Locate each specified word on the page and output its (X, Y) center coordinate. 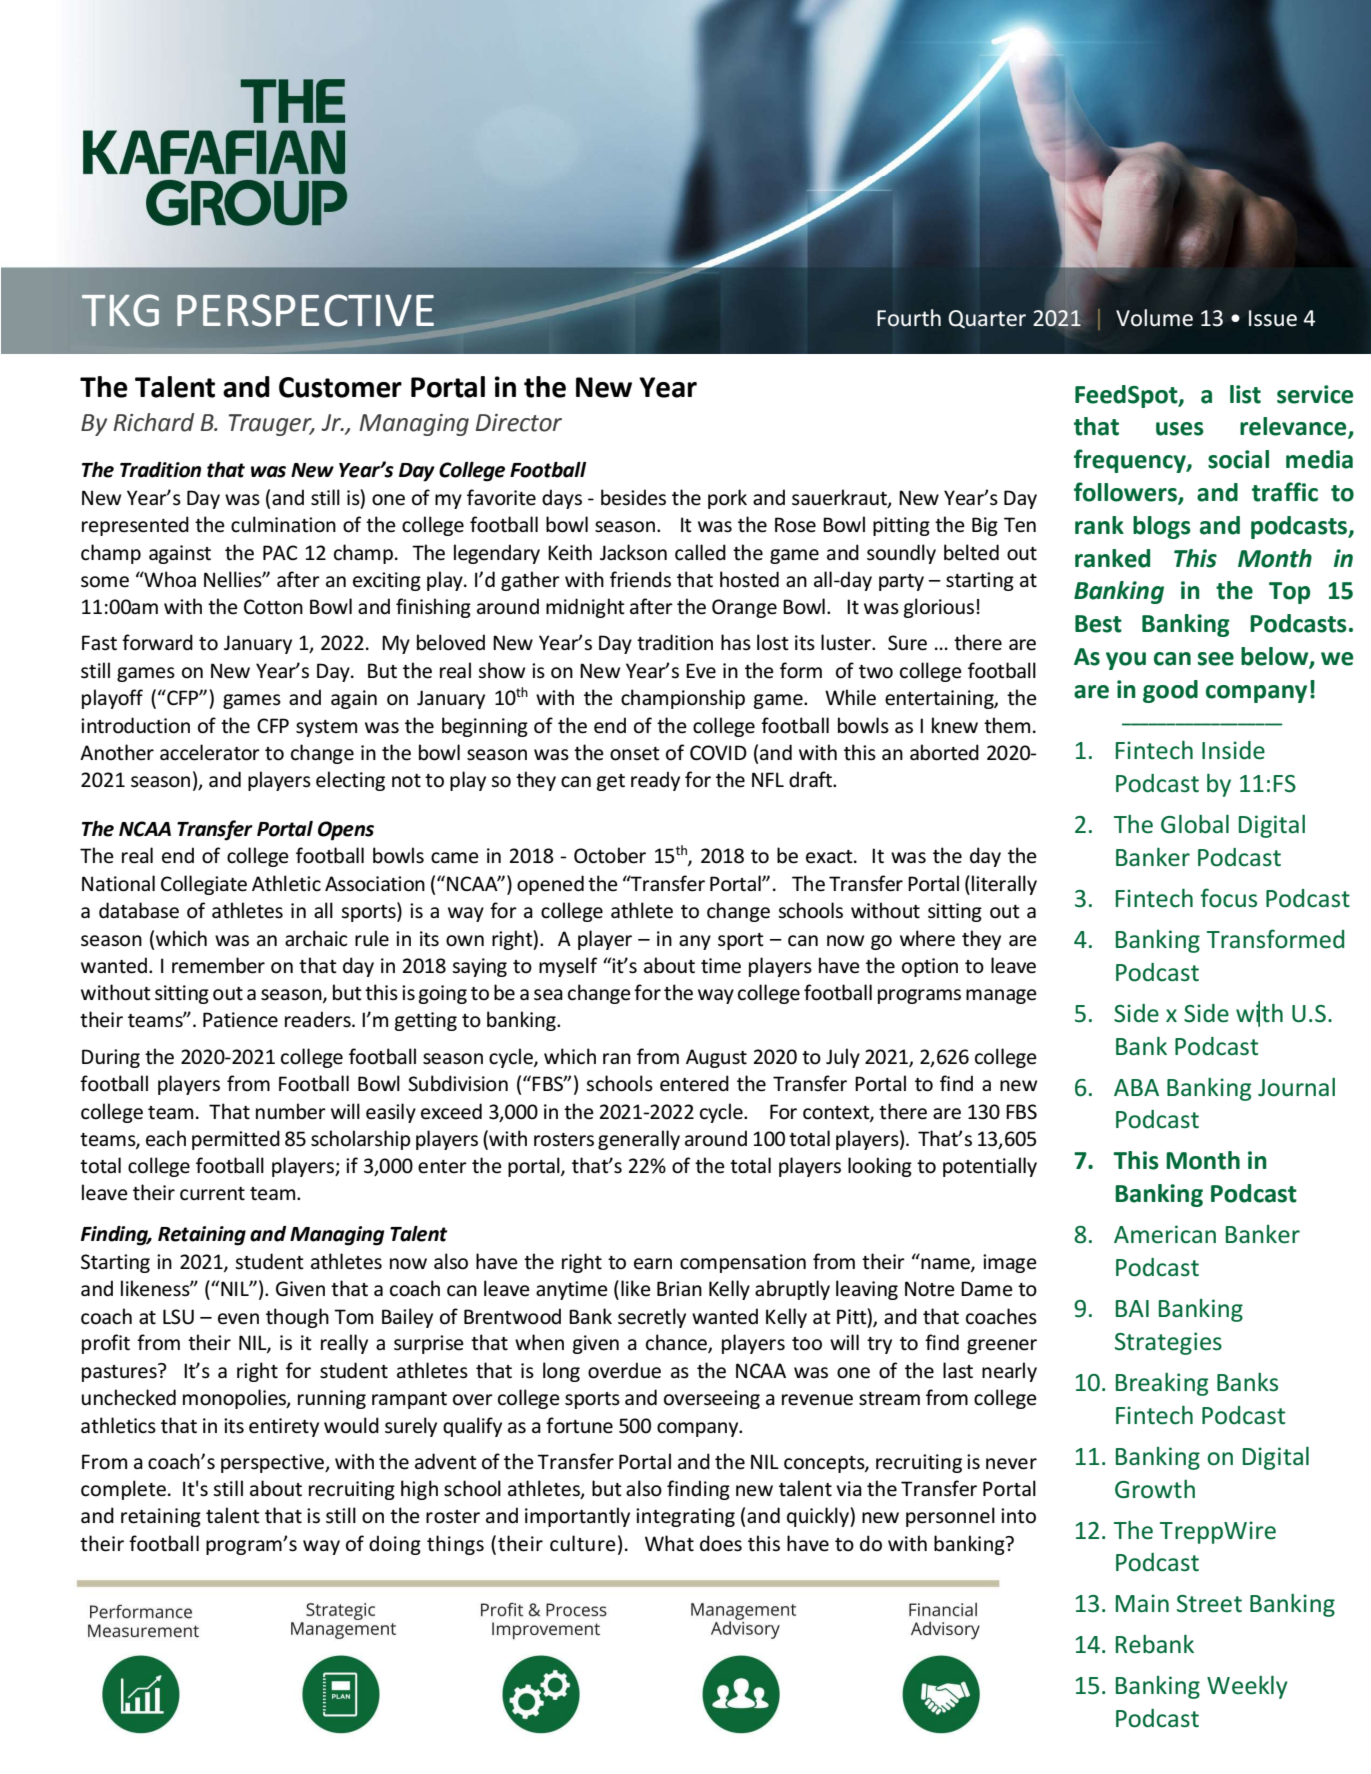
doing (395, 1545)
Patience (240, 1020)
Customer (340, 387)
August (716, 1058)
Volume (1154, 318)
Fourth (909, 318)
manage (1001, 996)
